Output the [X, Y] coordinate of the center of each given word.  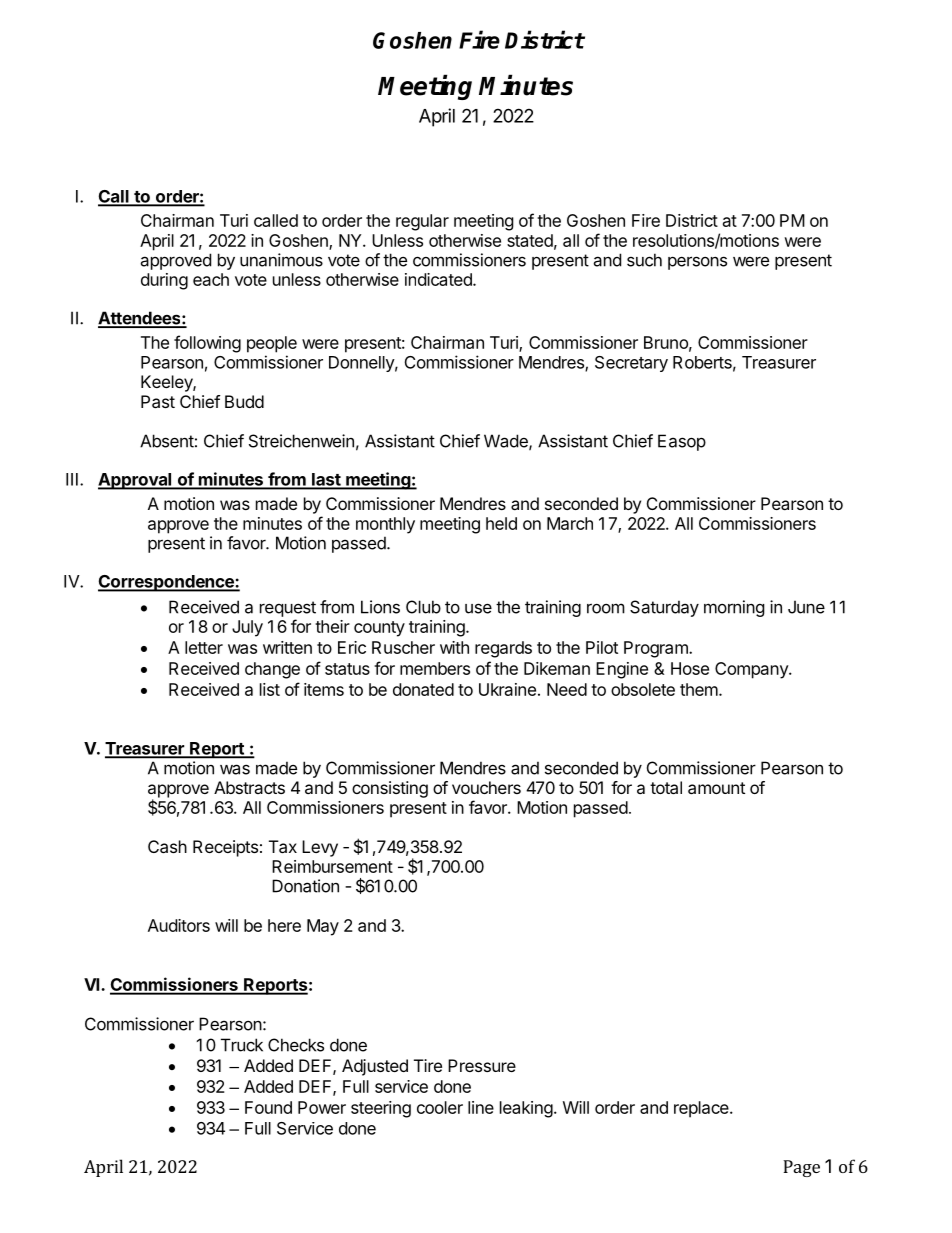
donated [423, 689]
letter [204, 647]
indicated [439, 279]
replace [702, 1109]
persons [697, 263]
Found [268, 1107]
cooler [440, 1107]
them [699, 689]
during [164, 281]
